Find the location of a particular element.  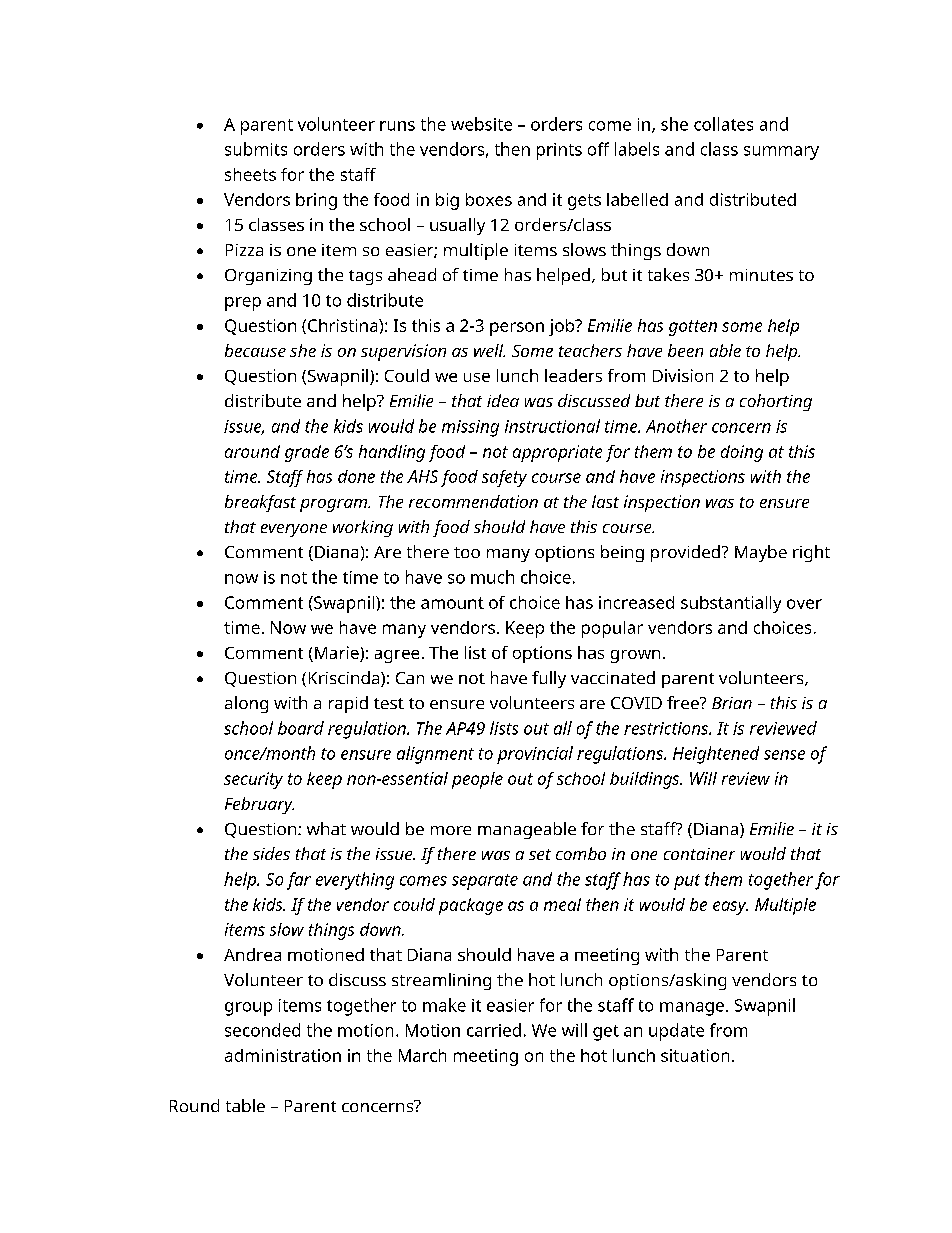

board is located at coordinates (301, 728).
